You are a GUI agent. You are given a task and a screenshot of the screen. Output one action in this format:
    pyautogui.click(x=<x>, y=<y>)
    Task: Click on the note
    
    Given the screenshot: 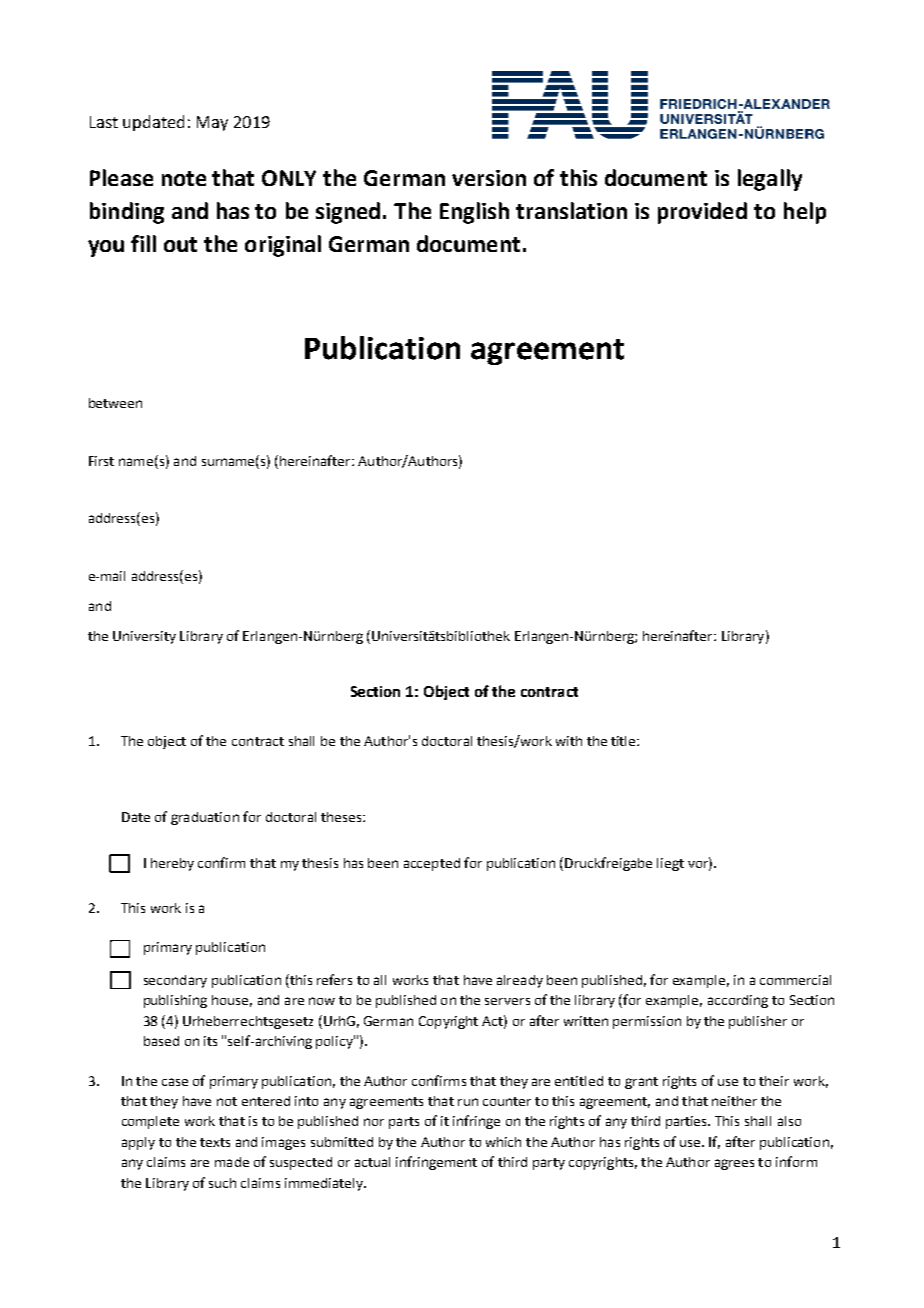 What is the action you would take?
    pyautogui.click(x=184, y=178)
